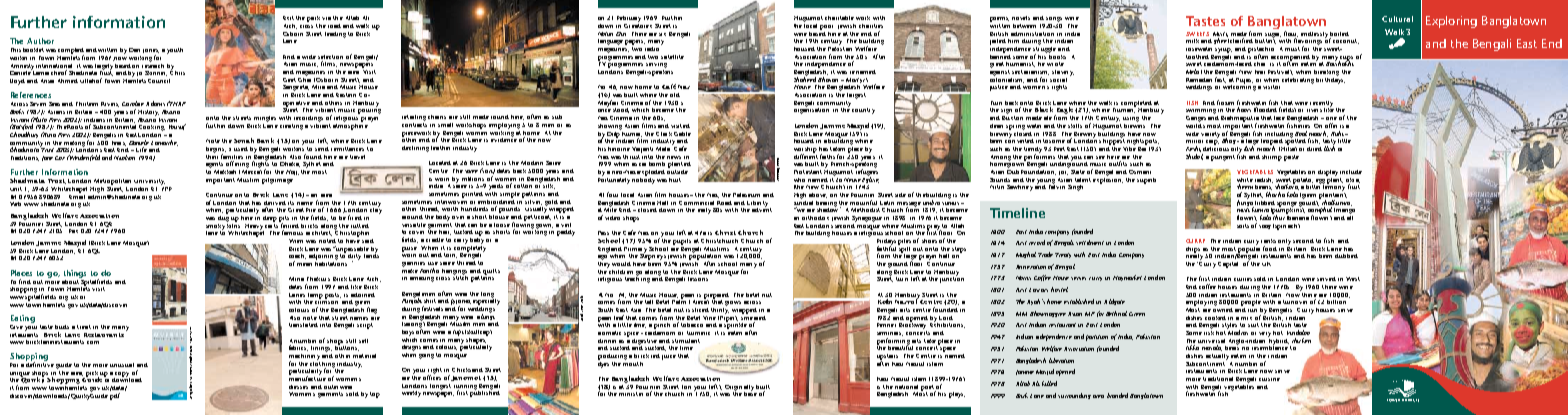  Describe the element at coordinates (1279, 216) in the screenshot. I see `thur` at that location.
